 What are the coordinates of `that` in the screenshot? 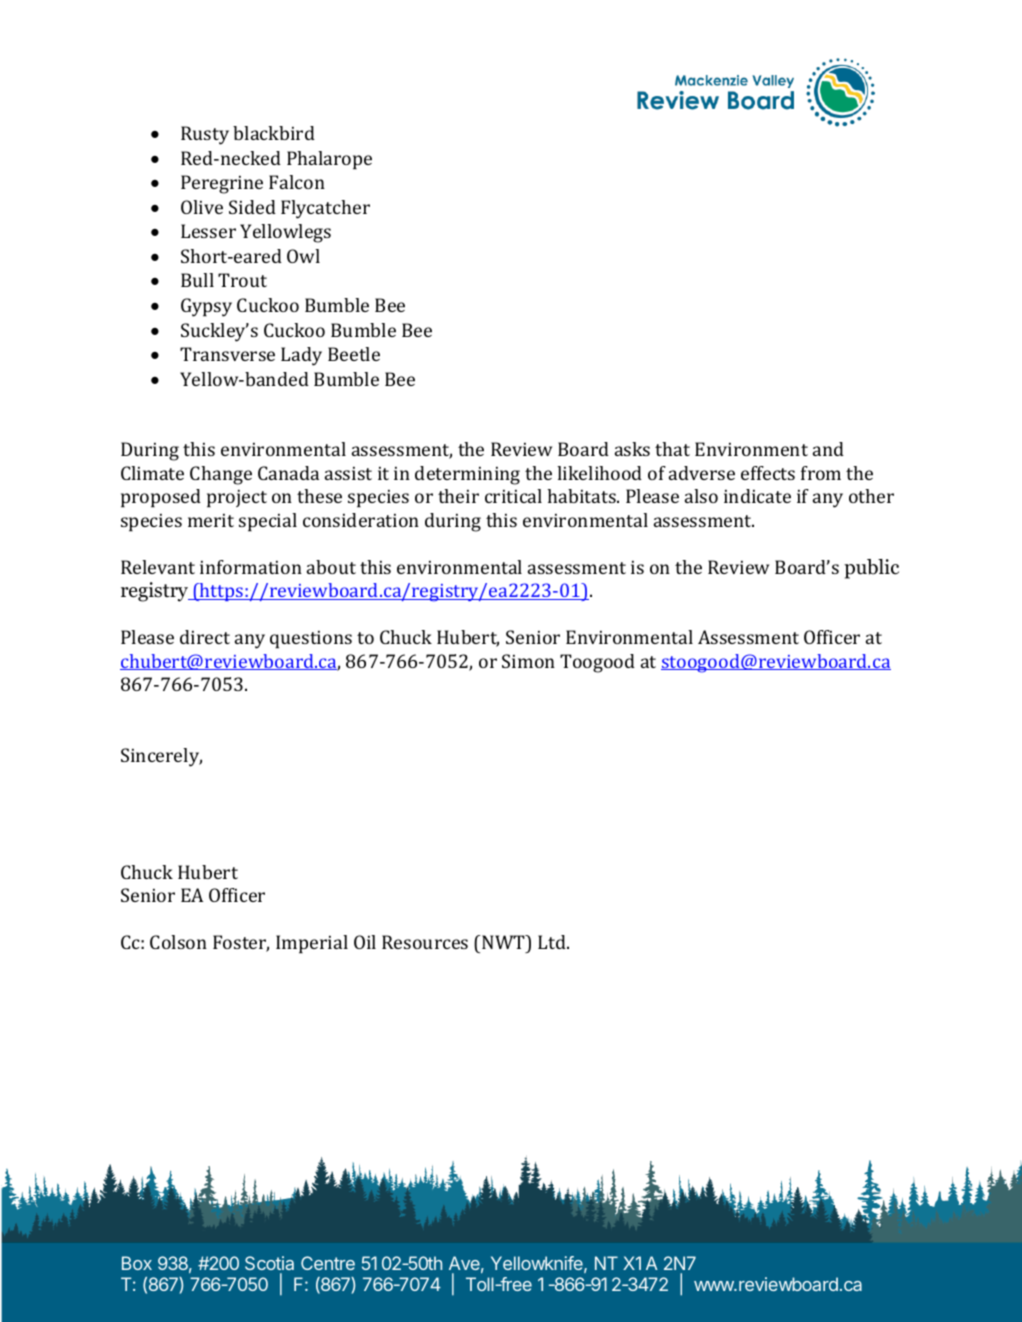 It's located at (672, 449).
